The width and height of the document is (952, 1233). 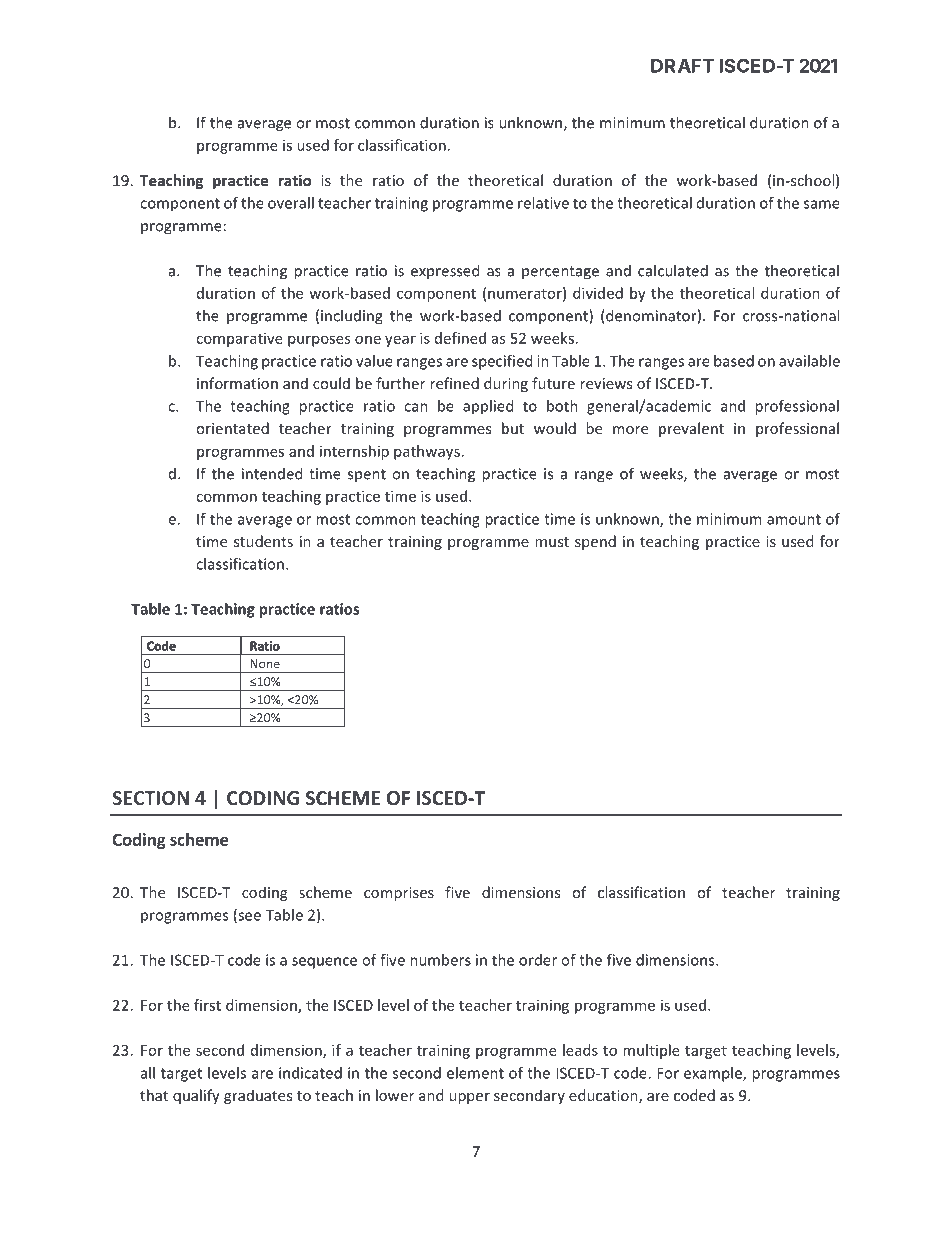 I want to click on SECTION, so click(x=151, y=798).
